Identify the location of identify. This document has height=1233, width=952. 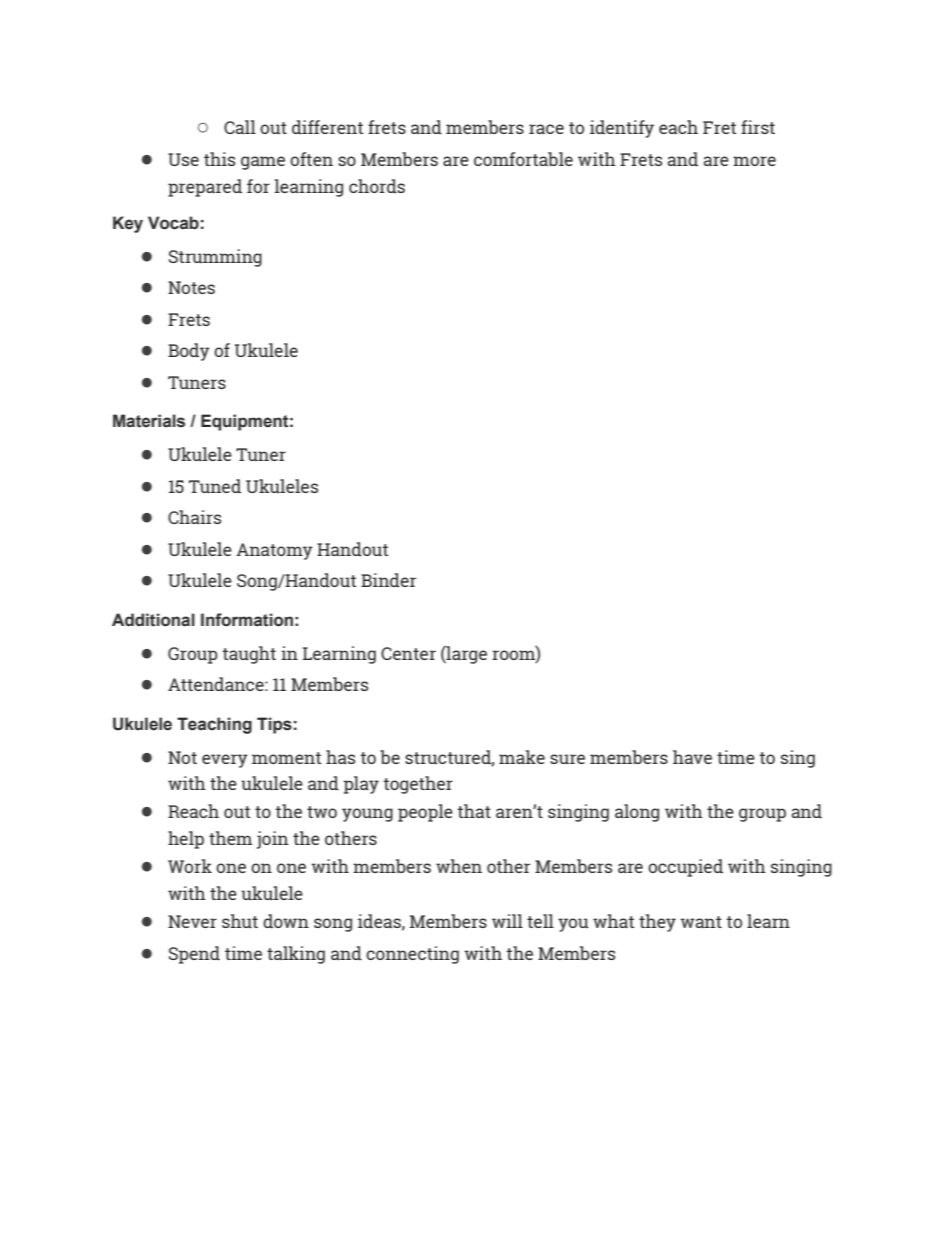
(622, 129).
